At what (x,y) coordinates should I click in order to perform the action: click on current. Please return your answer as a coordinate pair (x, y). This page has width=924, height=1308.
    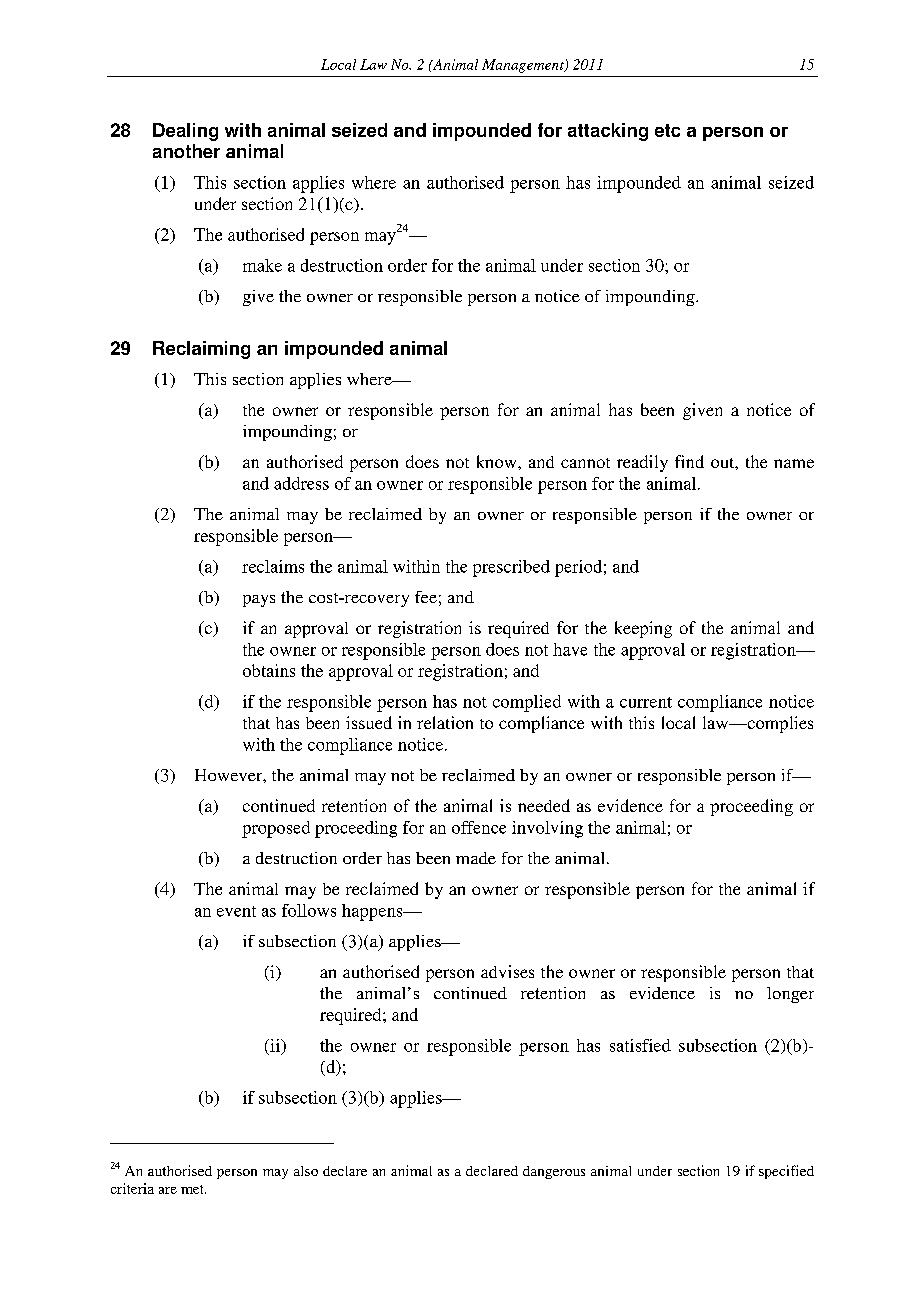
    Looking at the image, I should click on (646, 702).
